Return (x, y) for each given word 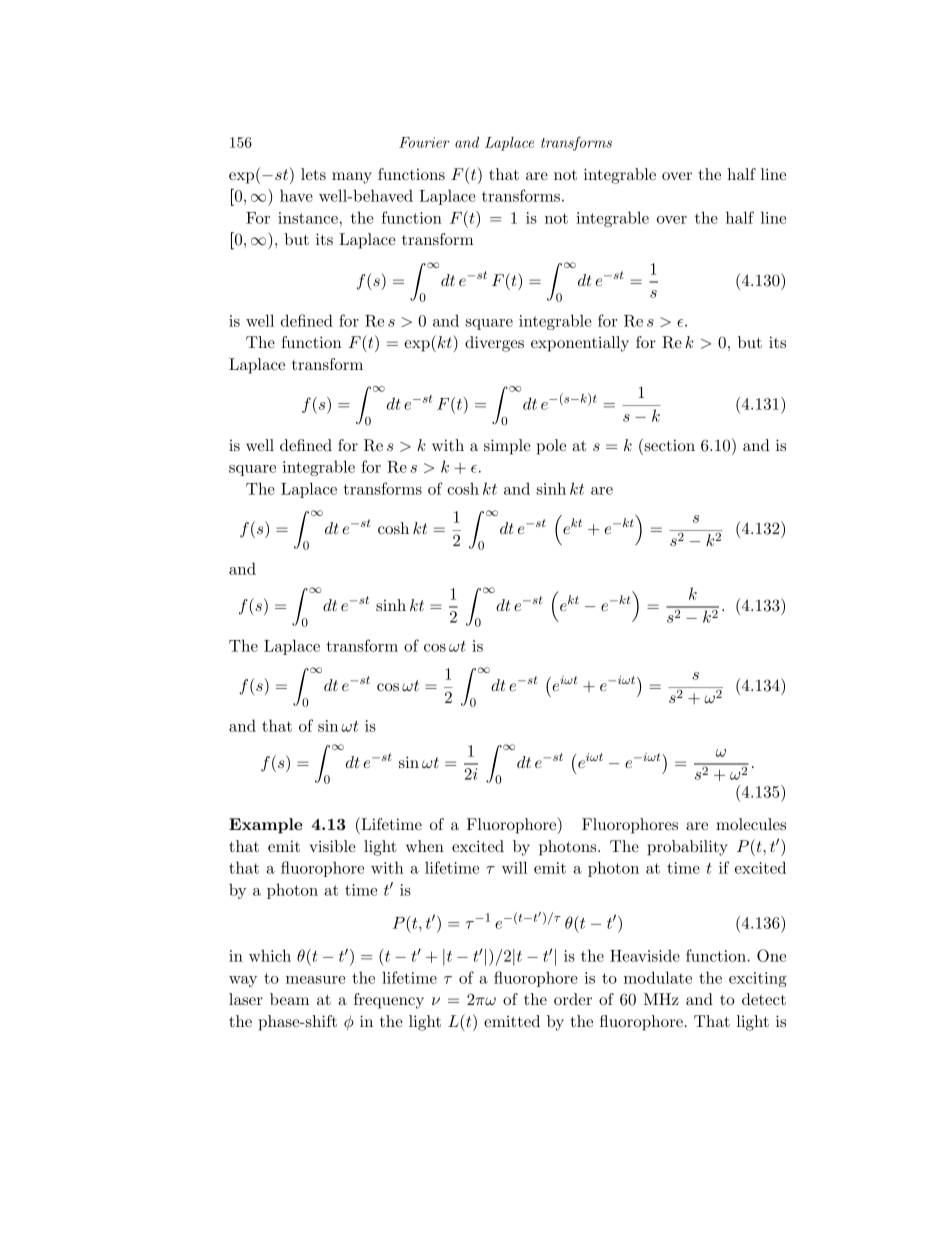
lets (313, 174)
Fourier (424, 142)
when (425, 846)
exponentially (580, 344)
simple (507, 447)
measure (315, 980)
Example (266, 826)
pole (551, 447)
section (668, 444)
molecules (751, 824)
